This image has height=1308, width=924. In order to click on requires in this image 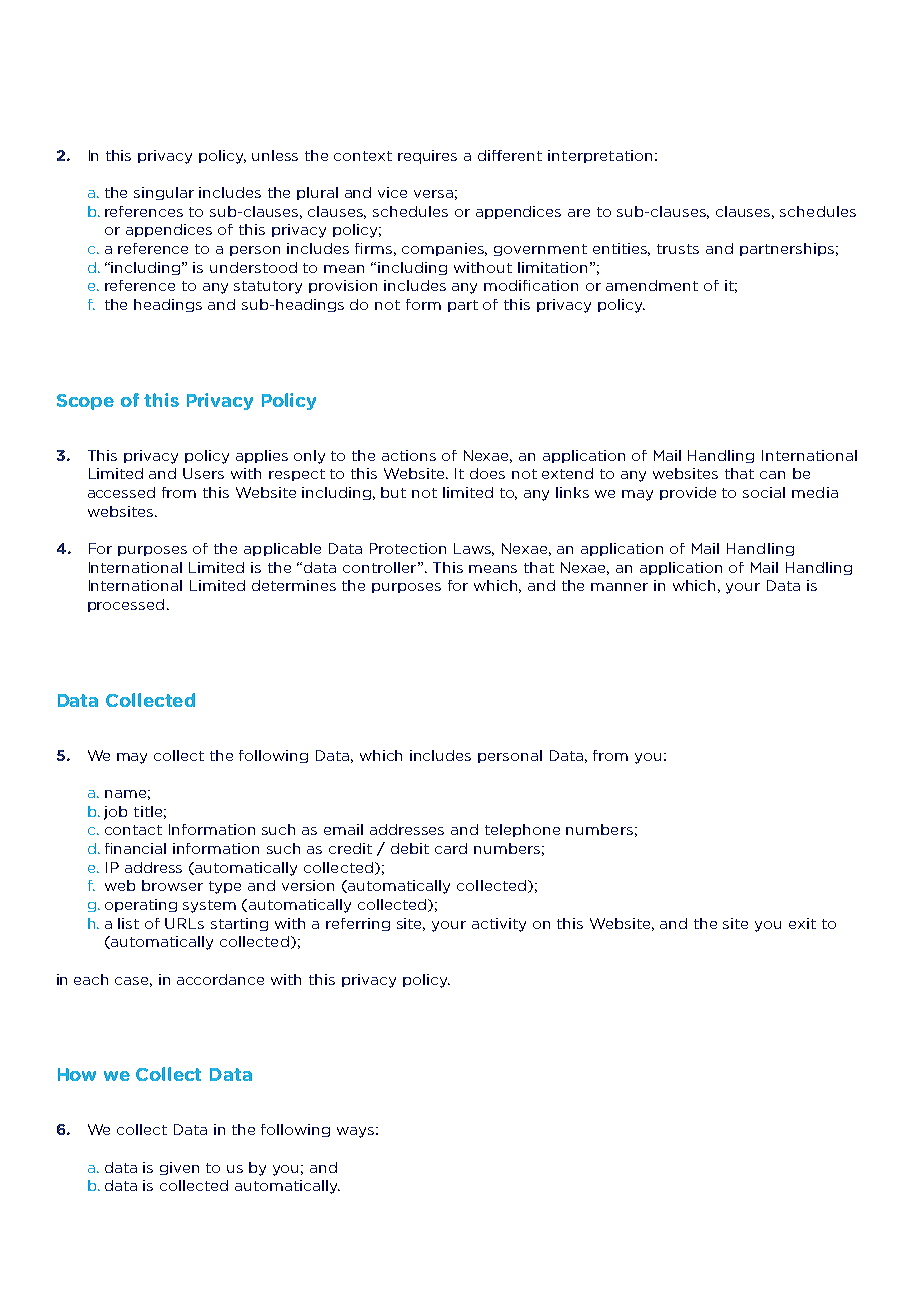, I will do `click(427, 157)`.
